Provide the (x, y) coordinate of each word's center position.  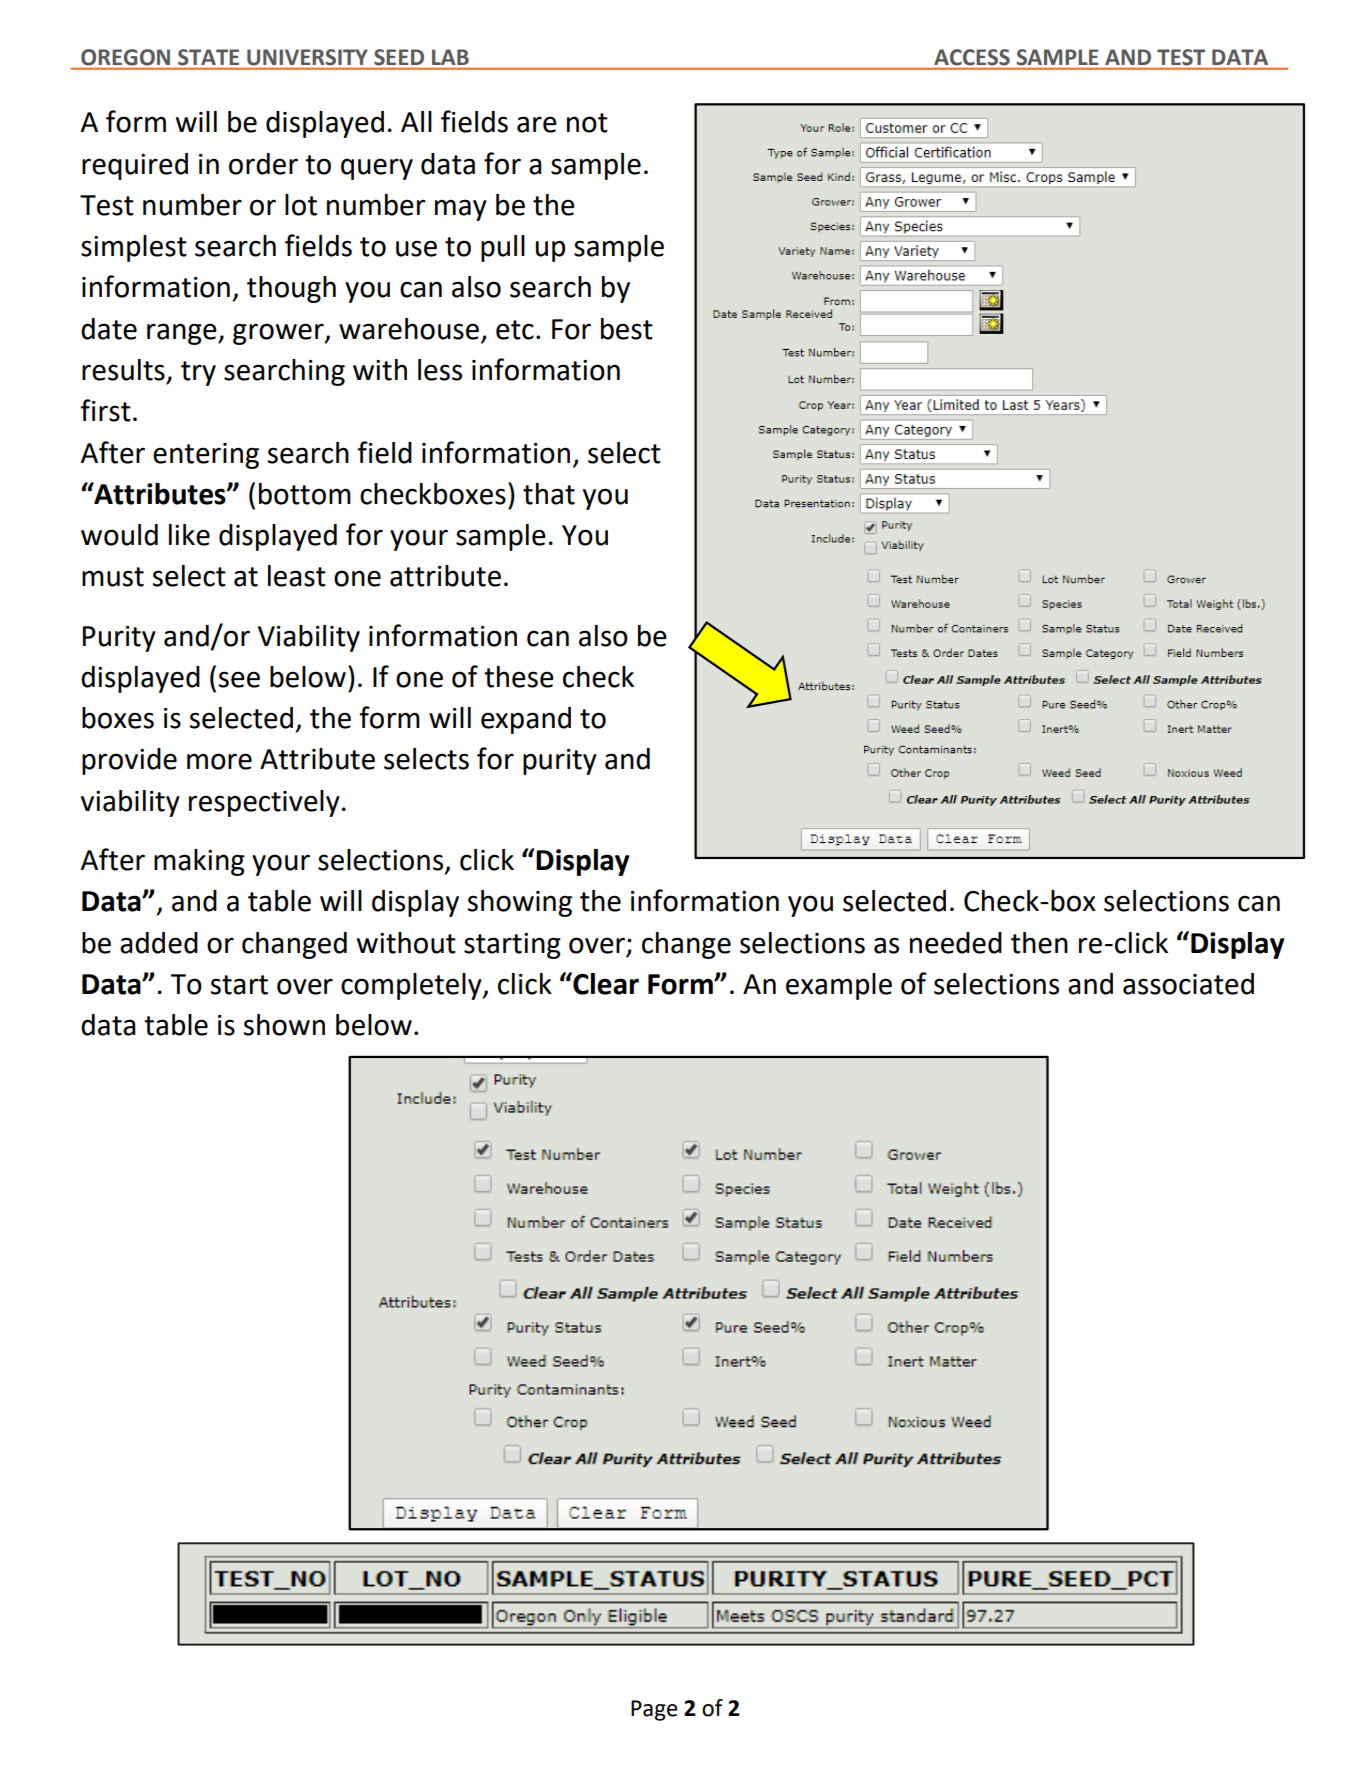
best (627, 329)
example (839, 986)
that (549, 494)
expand (526, 720)
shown (284, 1025)
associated (1188, 984)
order (263, 164)
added (159, 943)
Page (654, 1710)
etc (515, 330)
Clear (605, 983)
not (587, 123)
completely (412, 986)
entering (206, 456)
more (219, 761)
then (1039, 943)
